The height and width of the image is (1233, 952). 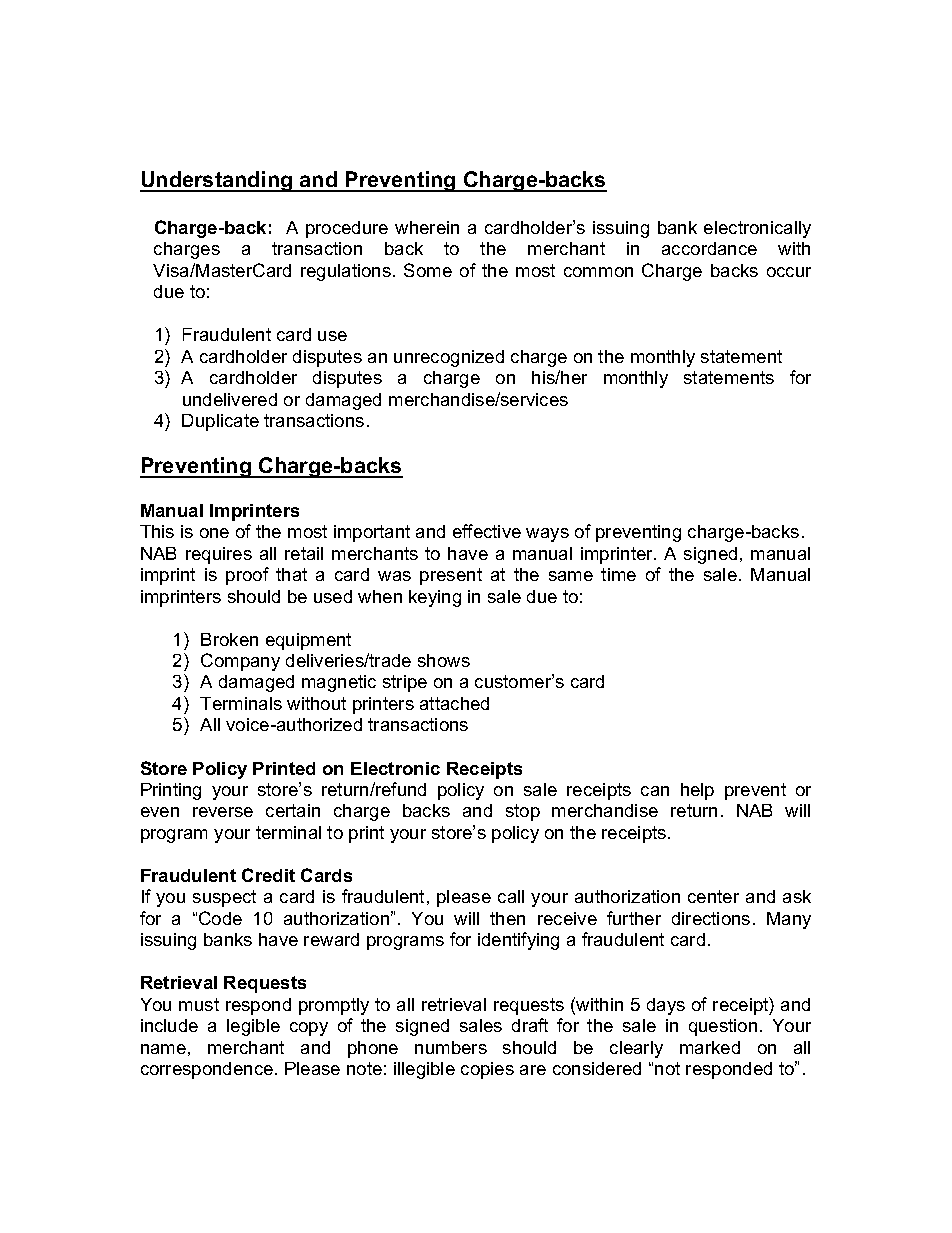 What do you see at coordinates (697, 791) in the image?
I see `help` at bounding box center [697, 791].
